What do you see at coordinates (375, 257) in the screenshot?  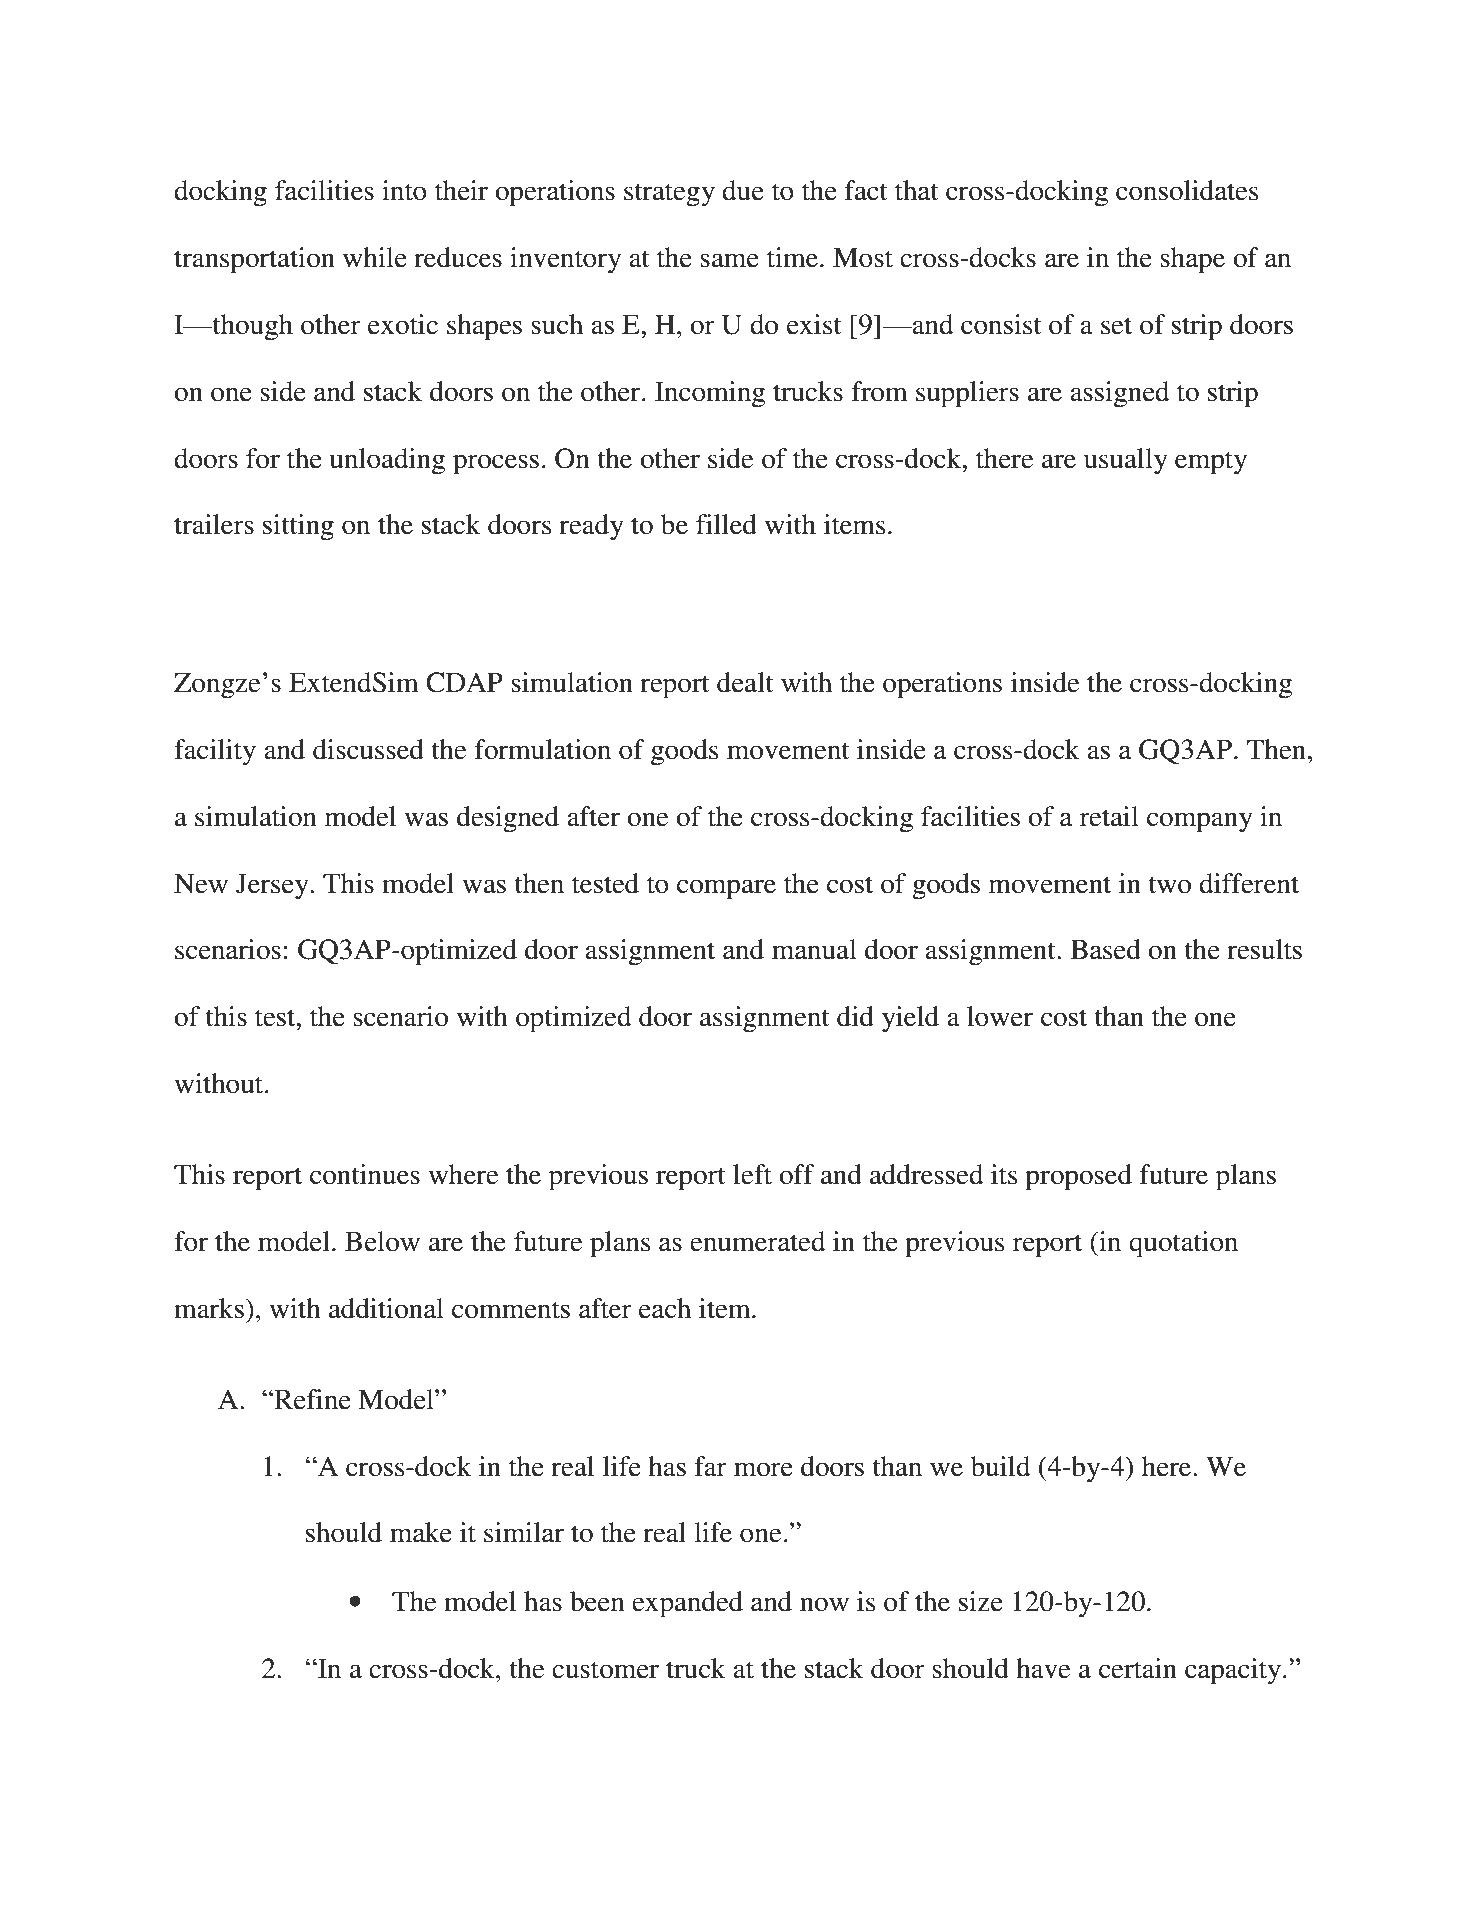 I see `while` at bounding box center [375, 257].
